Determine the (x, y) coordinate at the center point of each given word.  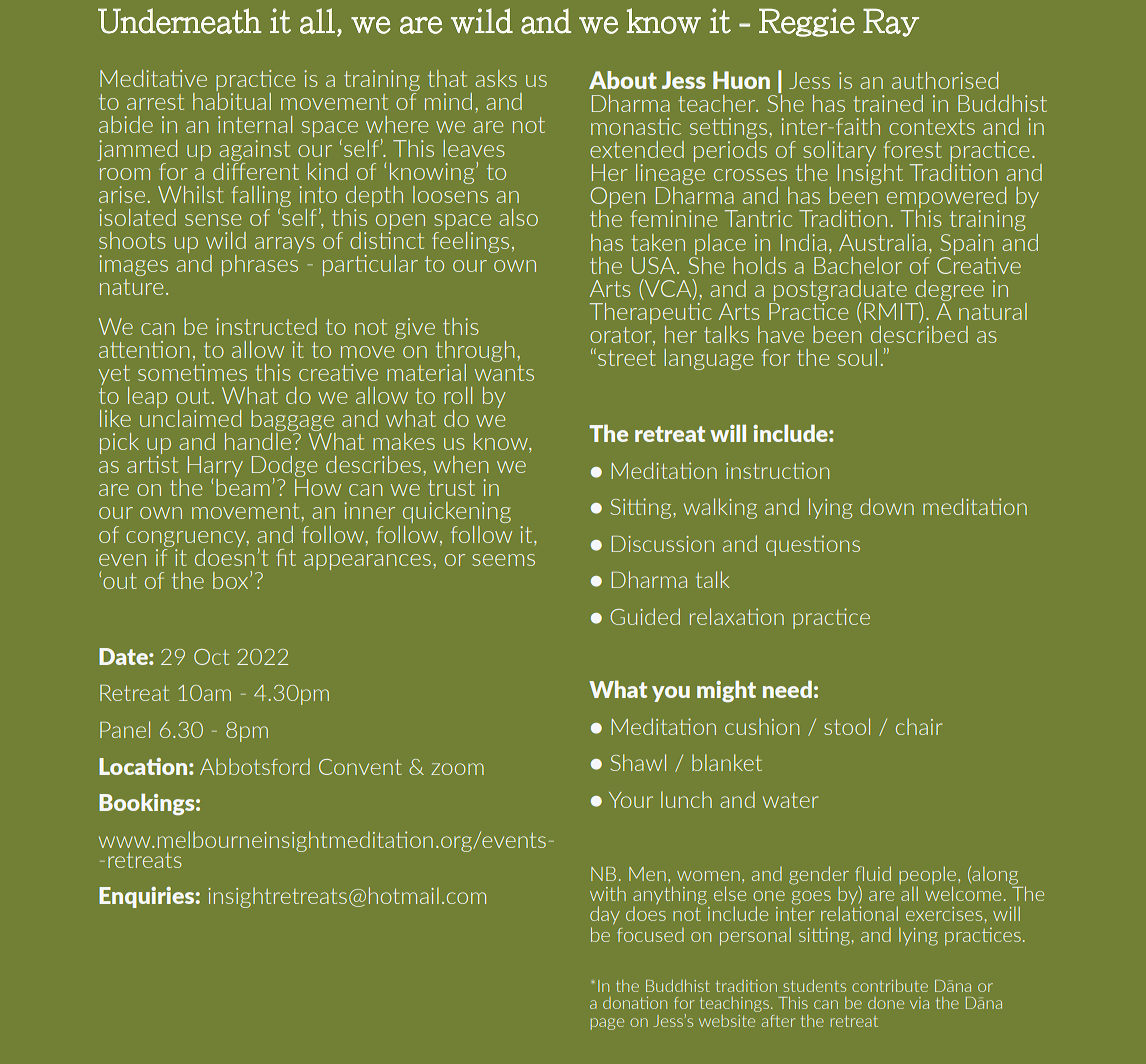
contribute (890, 986)
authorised (945, 80)
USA (655, 265)
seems (503, 560)
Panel (125, 729)
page (607, 1024)
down (887, 506)
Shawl (638, 762)
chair (919, 726)
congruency (187, 539)
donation (635, 1003)
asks (496, 78)
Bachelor (858, 265)
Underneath (180, 21)
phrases (260, 264)
